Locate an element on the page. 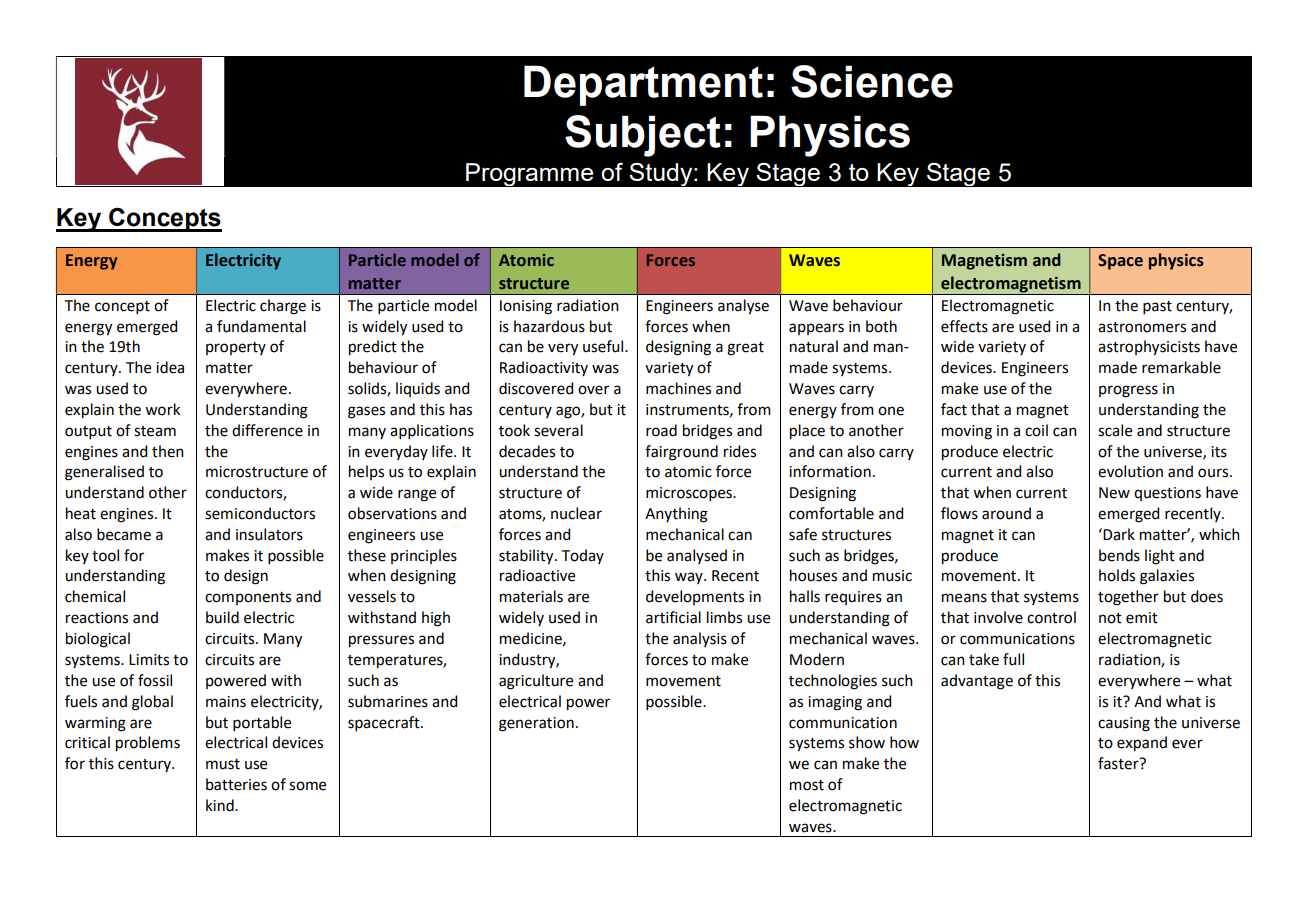  Science is located at coordinates (872, 81).
